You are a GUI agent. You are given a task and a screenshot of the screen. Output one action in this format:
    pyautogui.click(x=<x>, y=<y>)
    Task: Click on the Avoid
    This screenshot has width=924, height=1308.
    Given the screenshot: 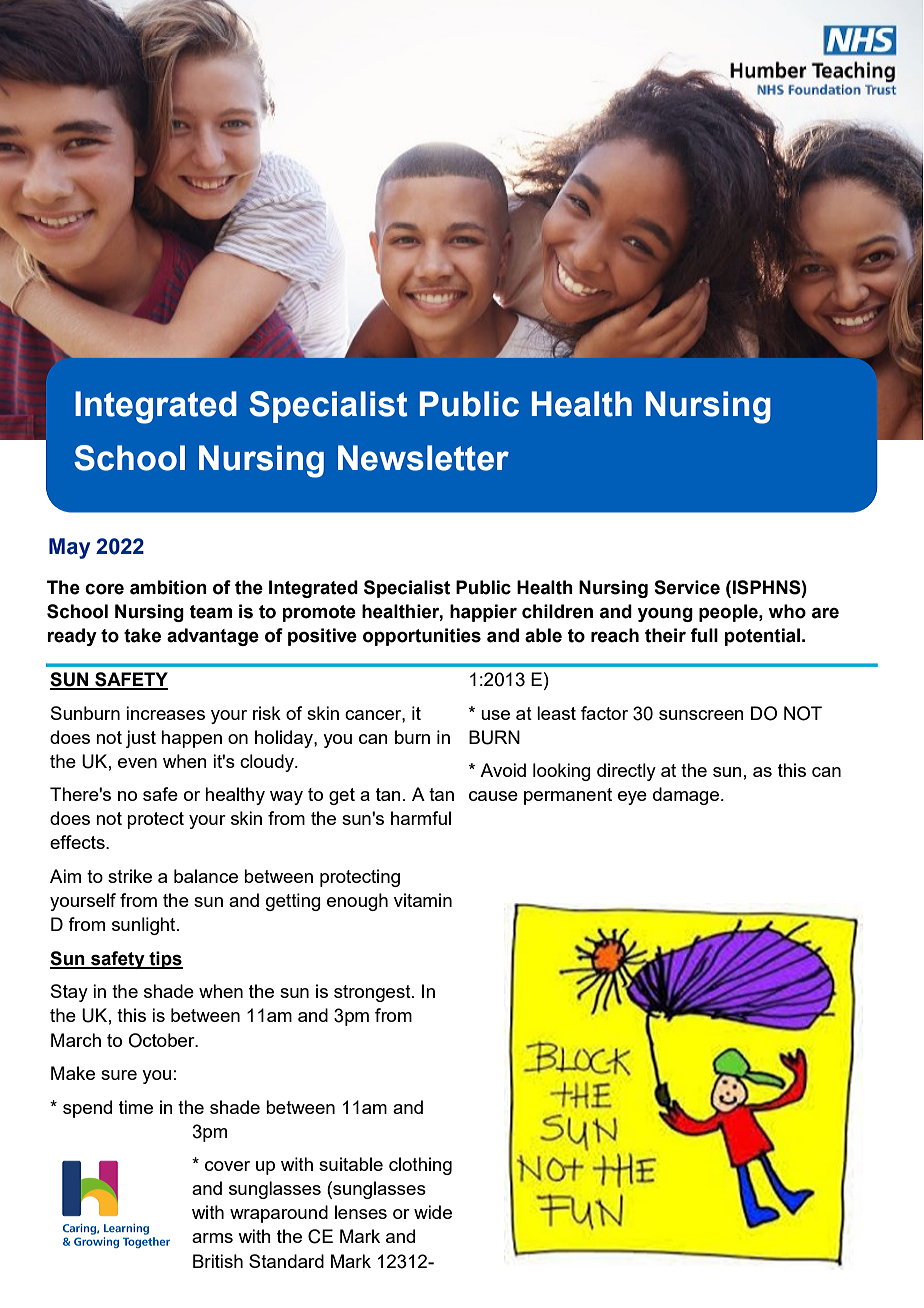 What is the action you would take?
    pyautogui.click(x=503, y=770)
